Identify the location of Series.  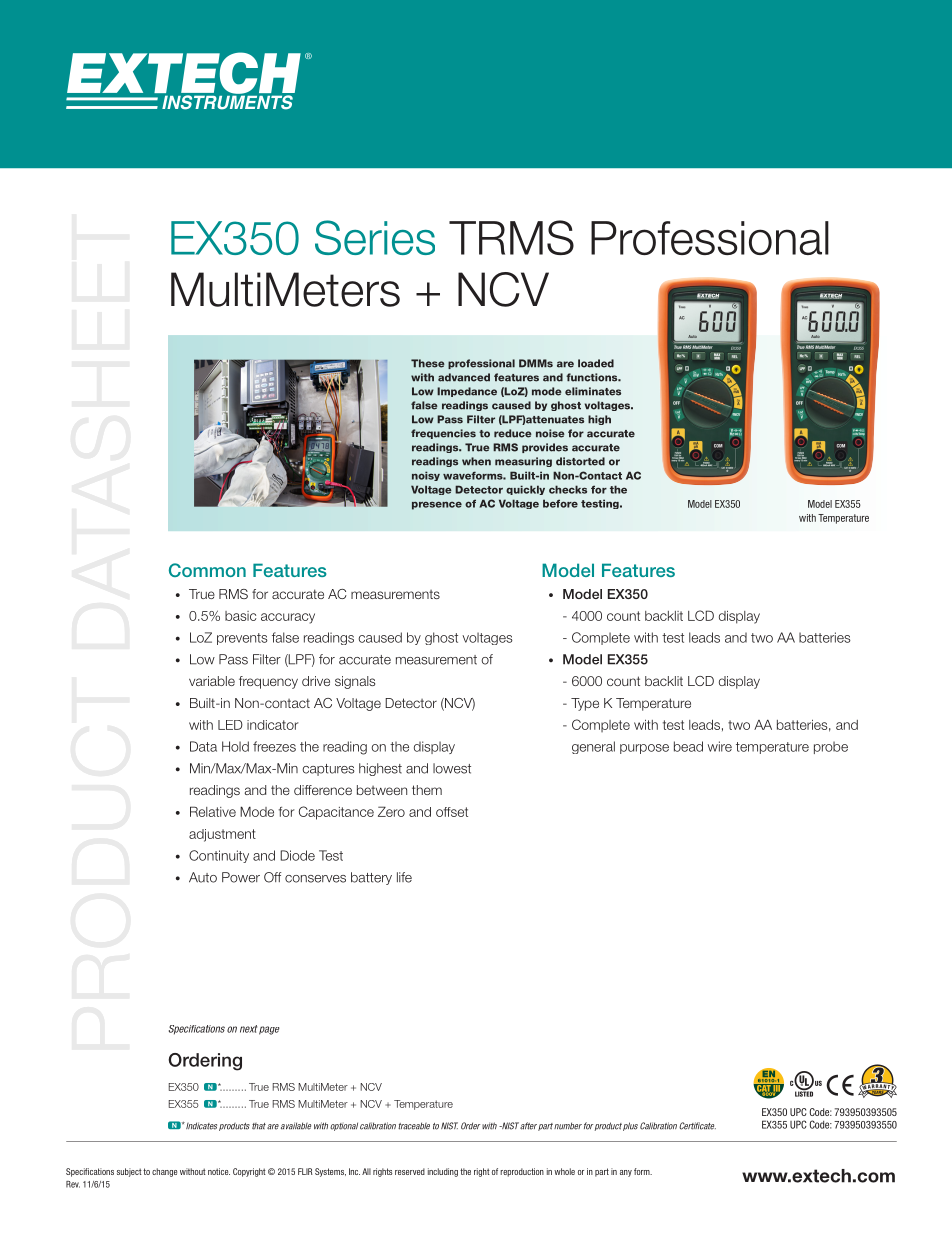
(375, 237).
